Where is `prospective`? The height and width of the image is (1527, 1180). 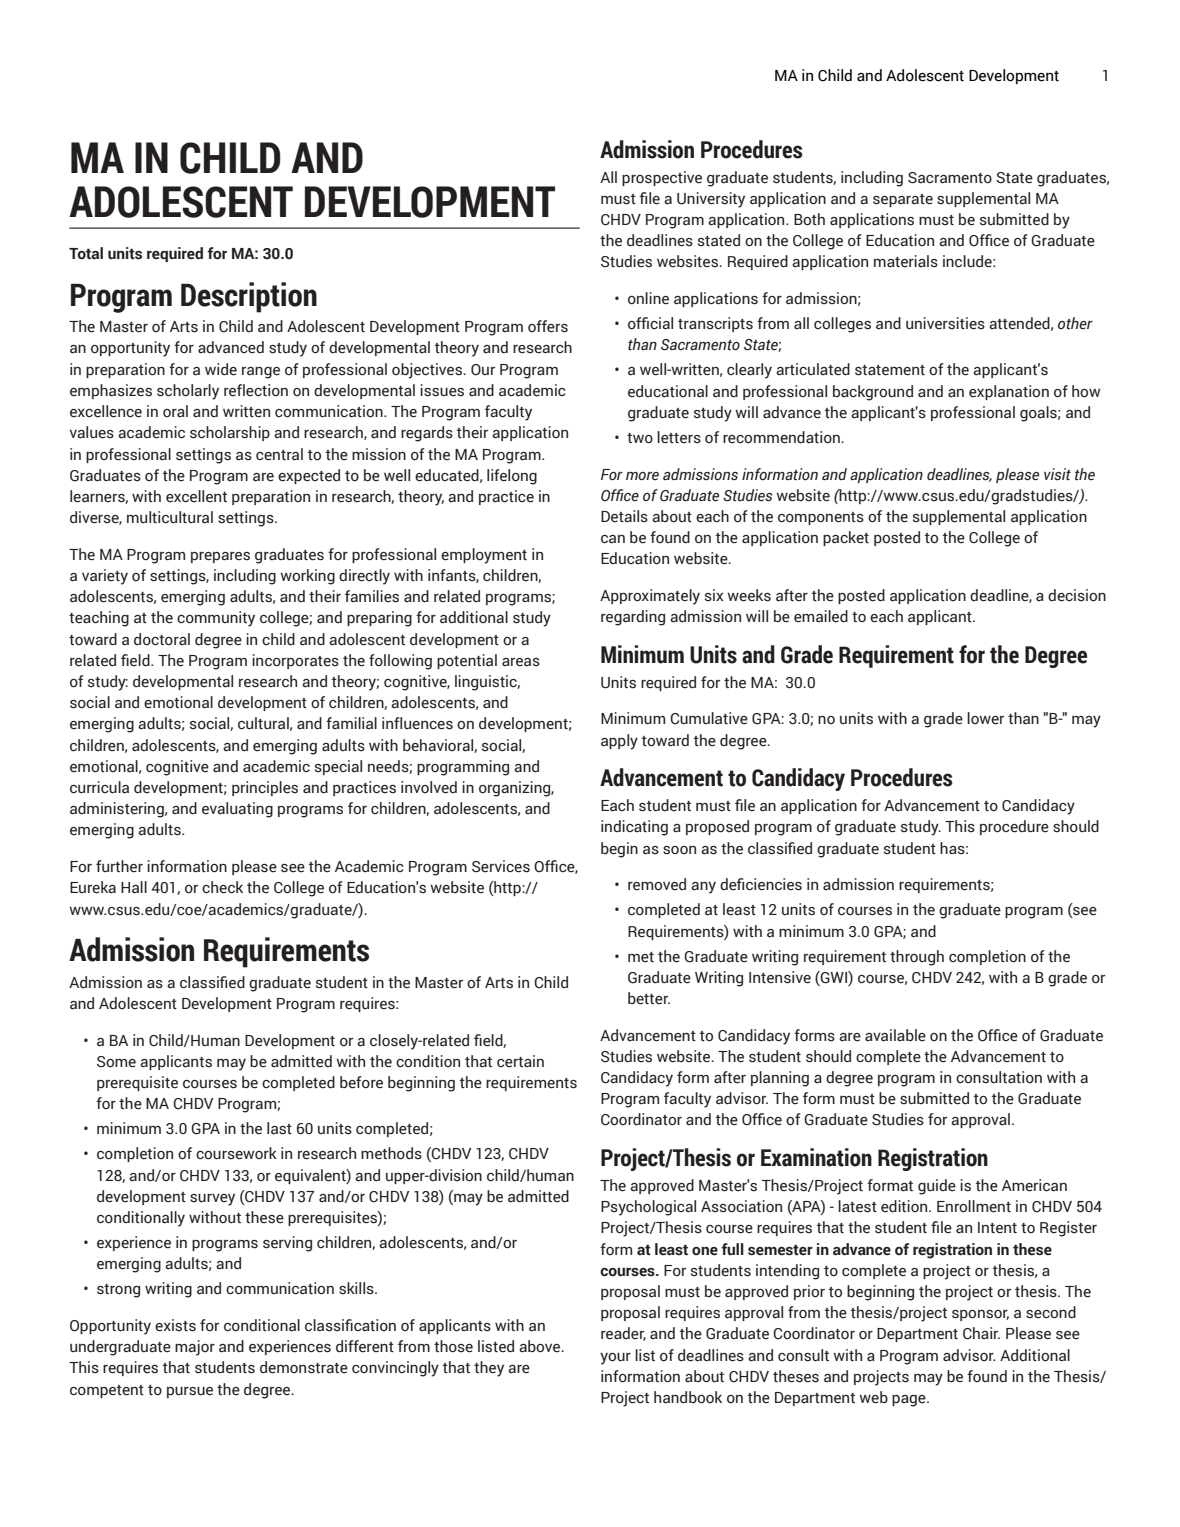 prospective is located at coordinates (662, 178).
